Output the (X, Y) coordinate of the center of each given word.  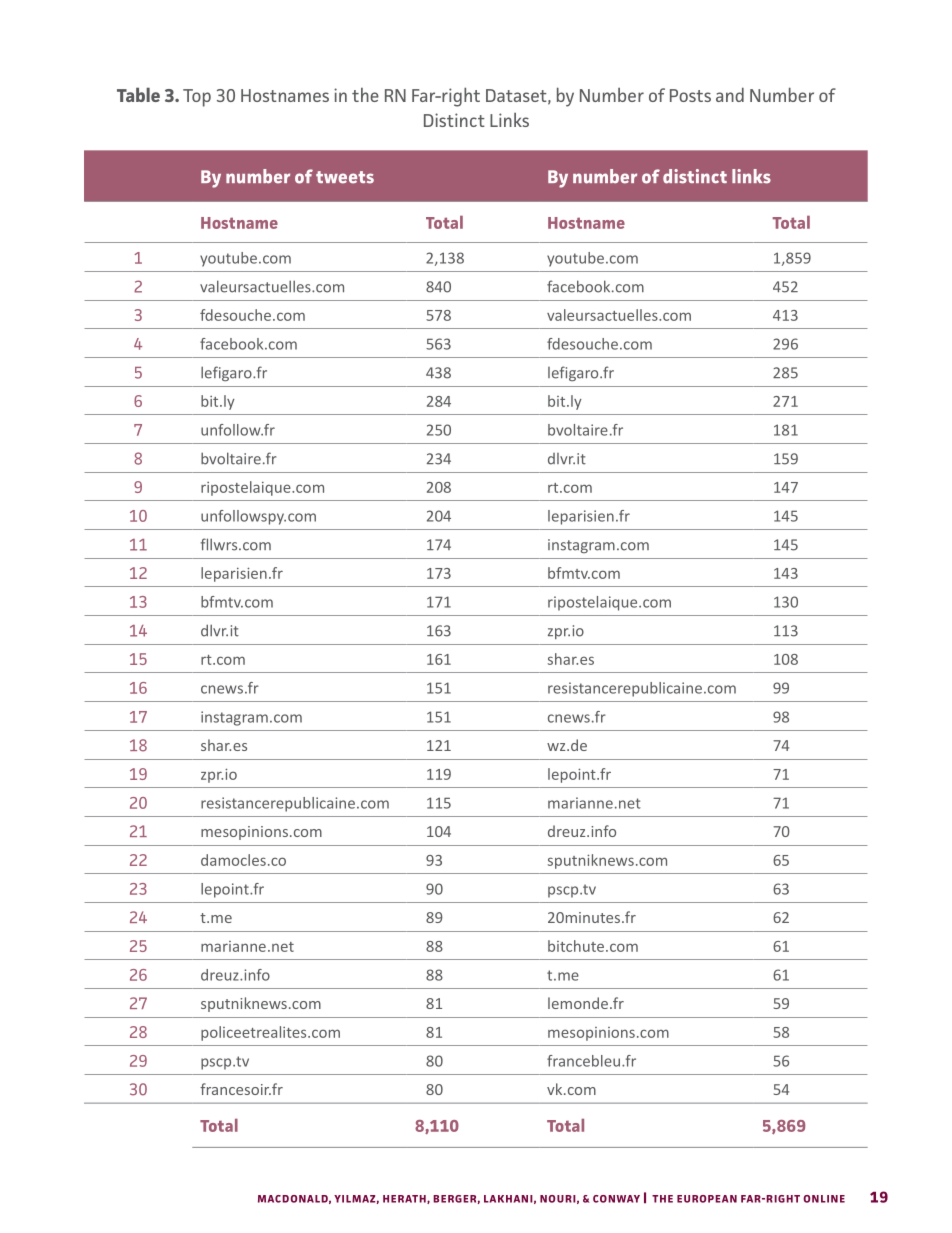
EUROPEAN (707, 1199)
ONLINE (824, 1199)
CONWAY (616, 1199)
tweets (345, 177)
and (730, 94)
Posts (690, 95)
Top (197, 98)
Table (138, 94)
